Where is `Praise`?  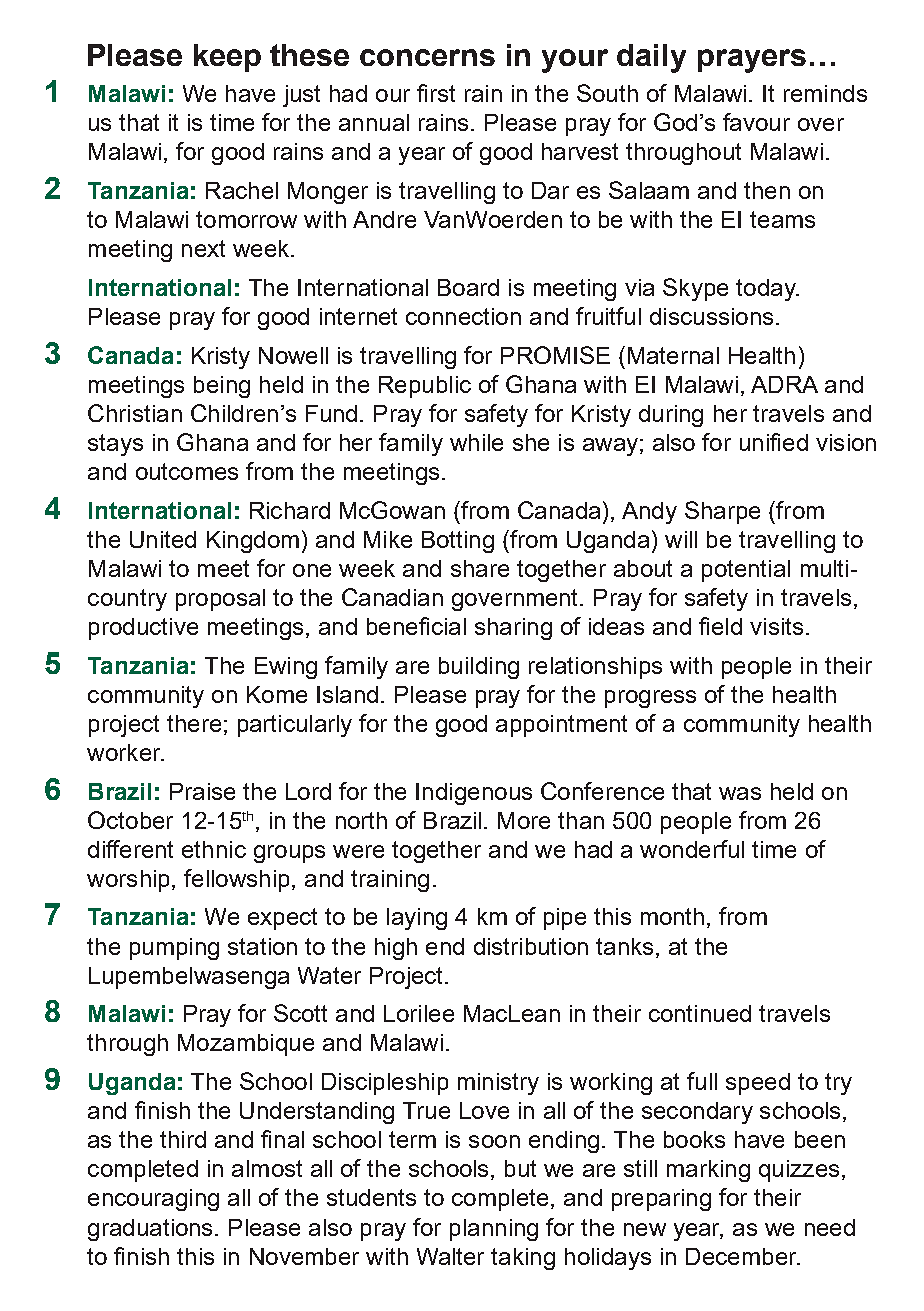 Praise is located at coordinates (202, 791).
